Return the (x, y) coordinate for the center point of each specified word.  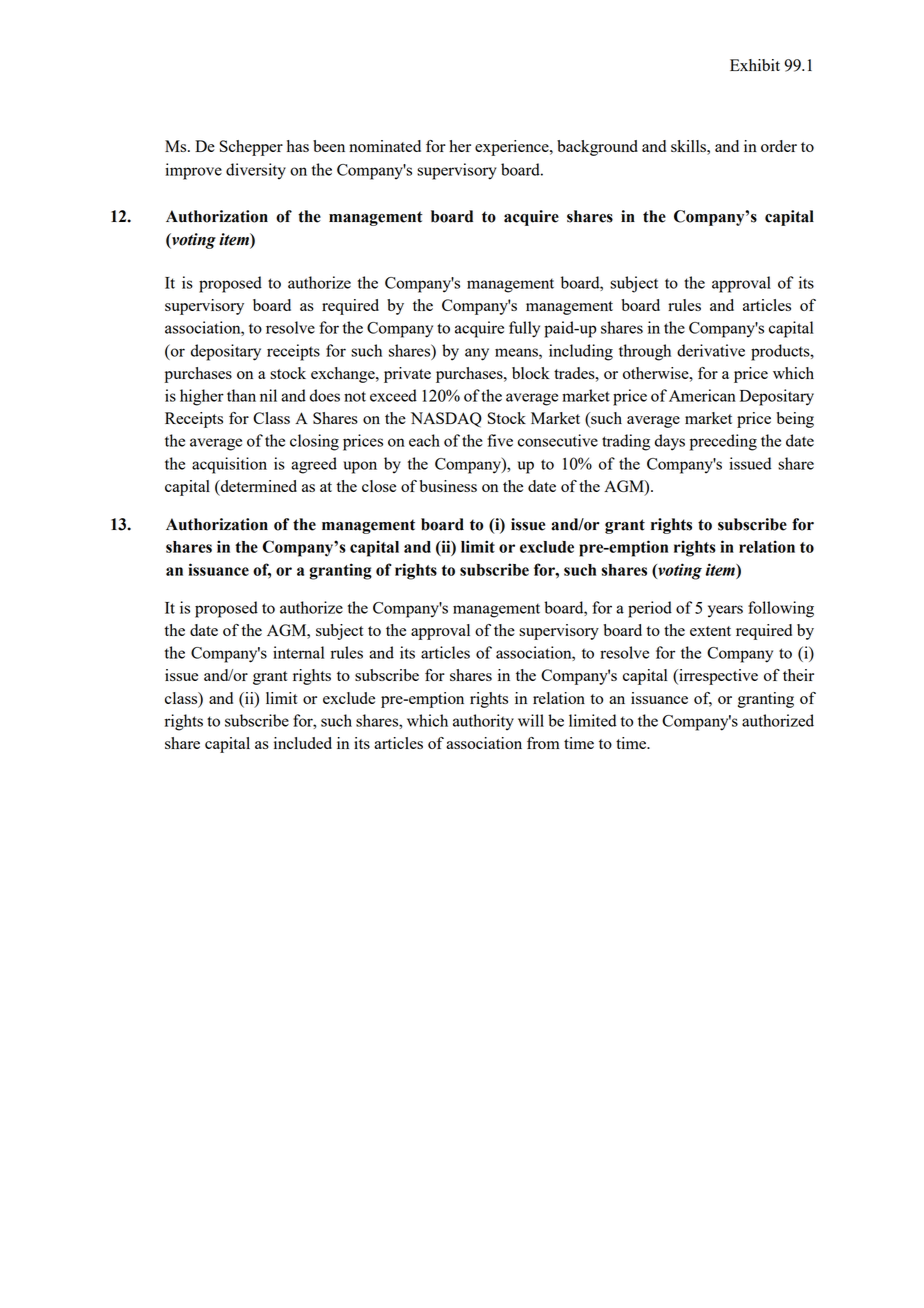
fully (524, 329)
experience (513, 148)
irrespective (717, 677)
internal (299, 652)
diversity (256, 171)
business (448, 486)
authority (483, 722)
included (303, 743)
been (329, 146)
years (725, 611)
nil (268, 395)
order (779, 146)
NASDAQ (446, 420)
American (702, 395)
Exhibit (755, 65)
